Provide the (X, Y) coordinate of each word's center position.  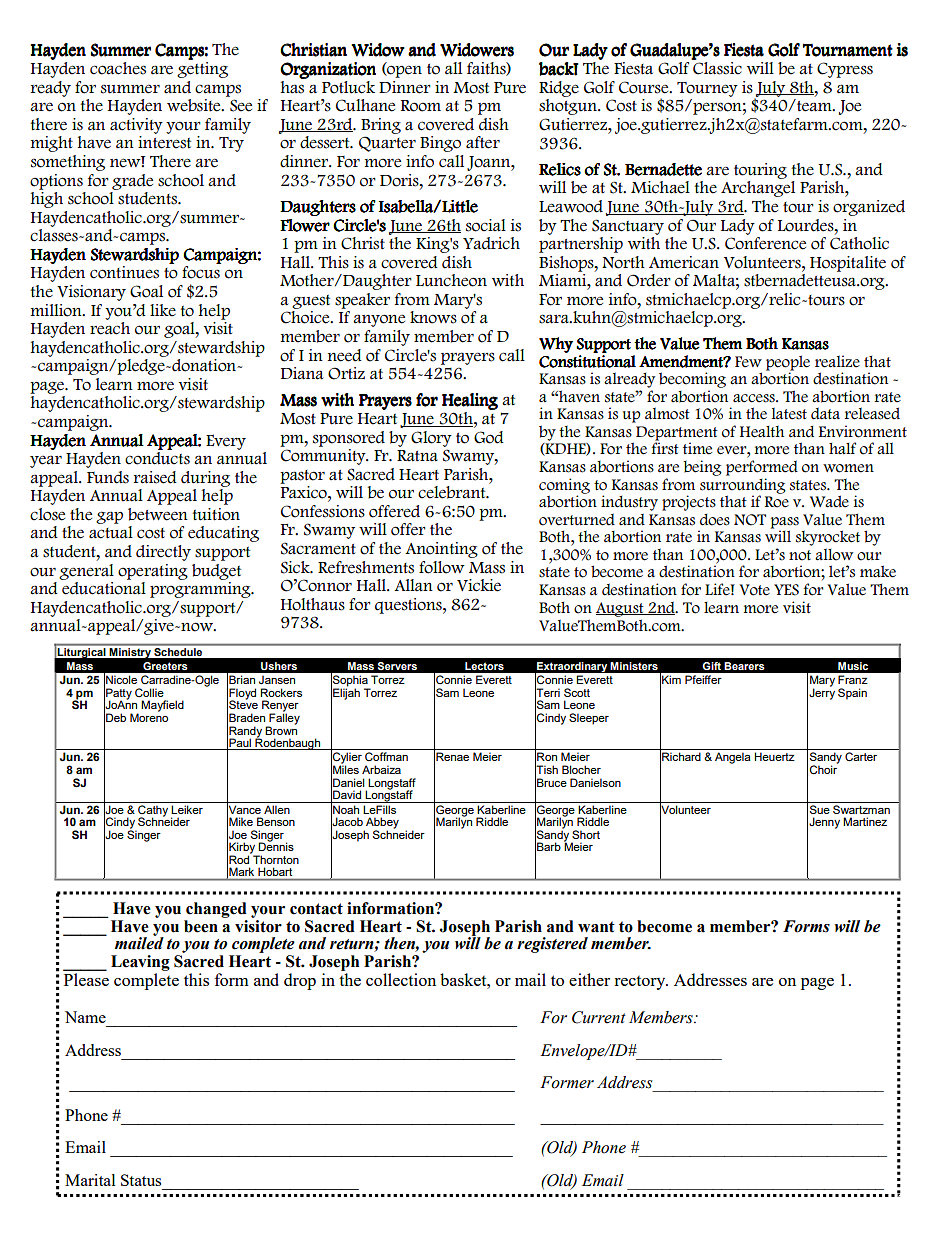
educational (103, 587)
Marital (90, 1180)
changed (216, 910)
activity (136, 126)
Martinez (865, 821)
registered (552, 945)
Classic (717, 68)
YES (786, 590)
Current (599, 1017)
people (788, 363)
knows (433, 317)
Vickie (479, 585)
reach (110, 328)
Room (421, 106)
